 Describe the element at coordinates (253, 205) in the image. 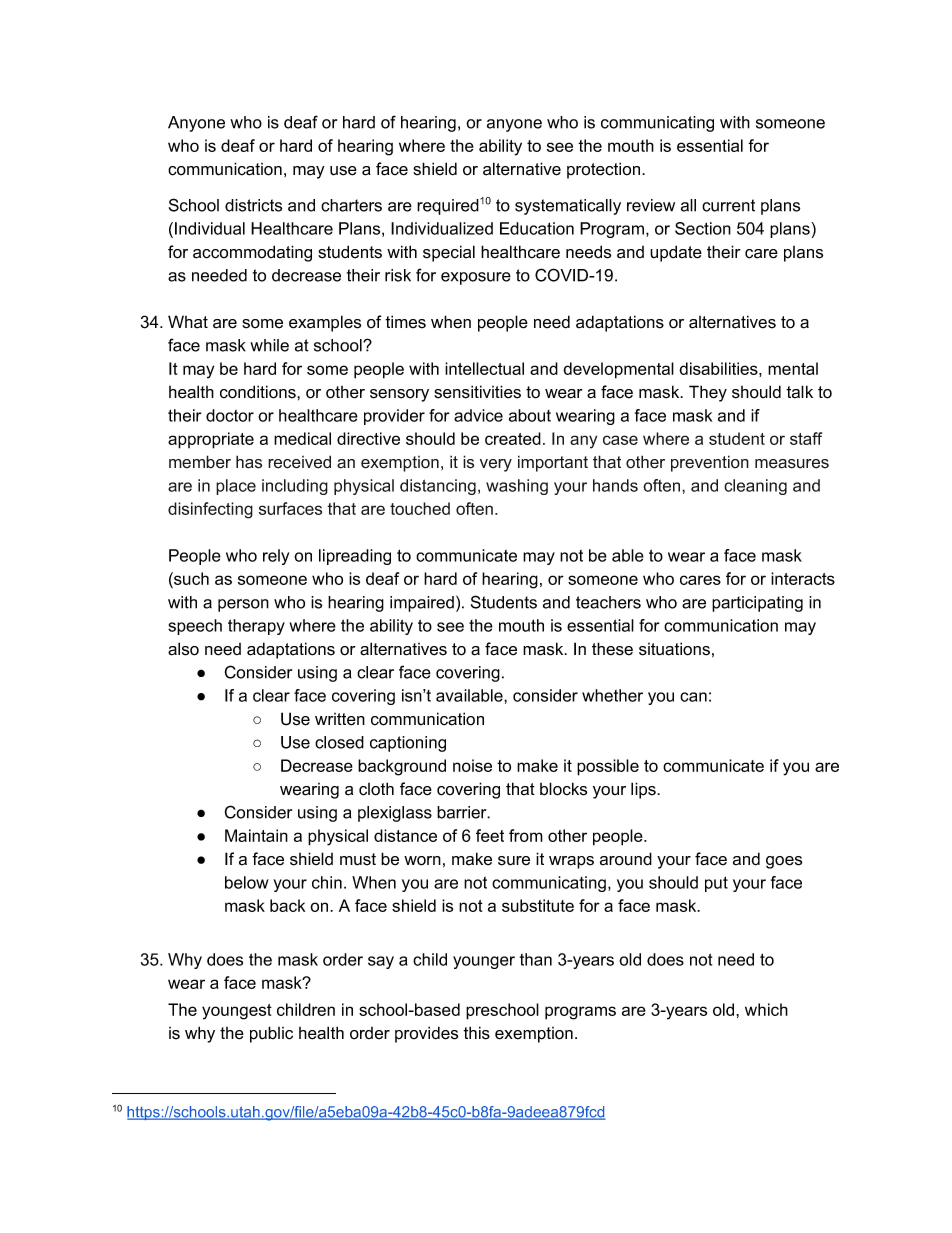

I see `districts` at that location.
